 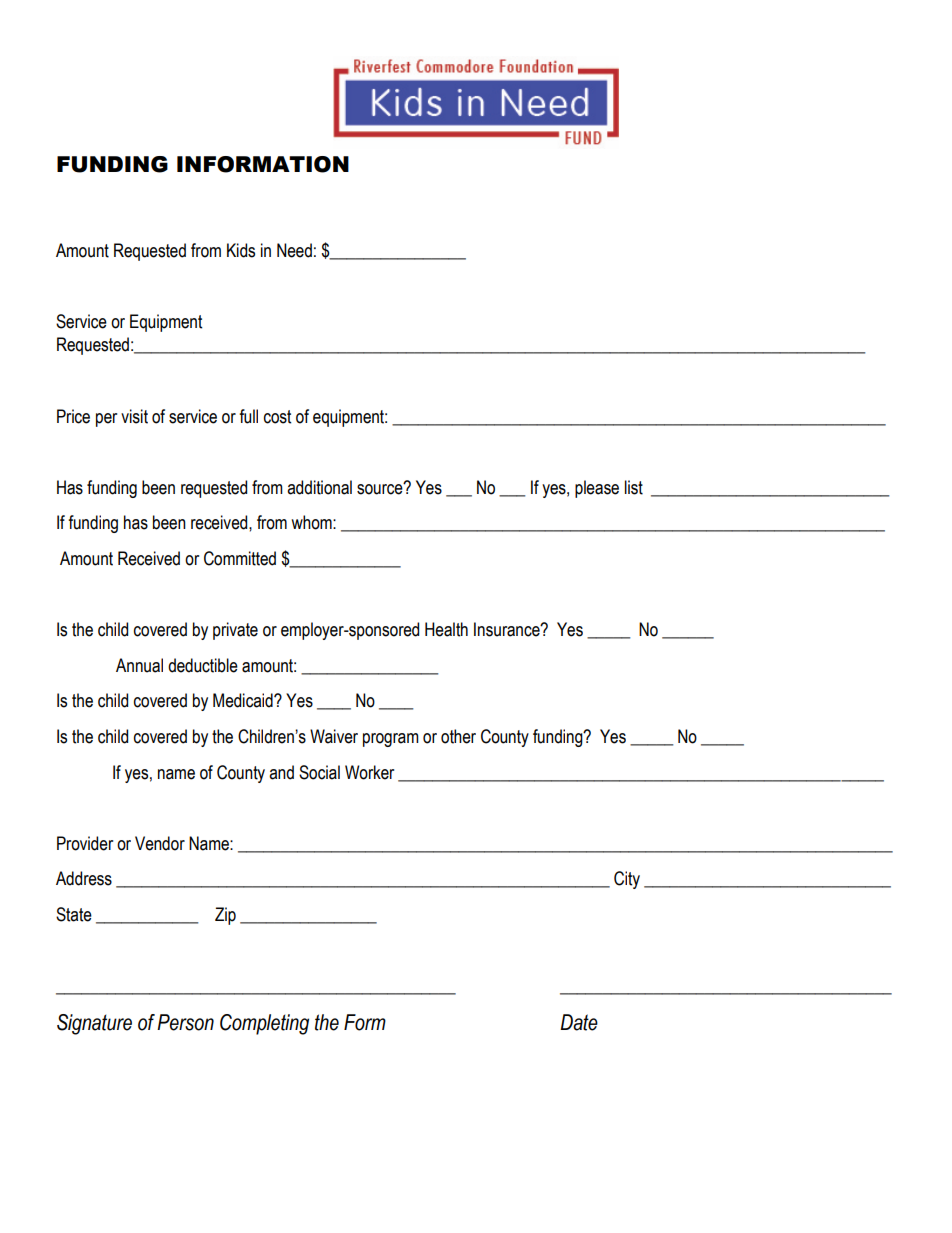 I want to click on Worker, so click(x=369, y=772).
